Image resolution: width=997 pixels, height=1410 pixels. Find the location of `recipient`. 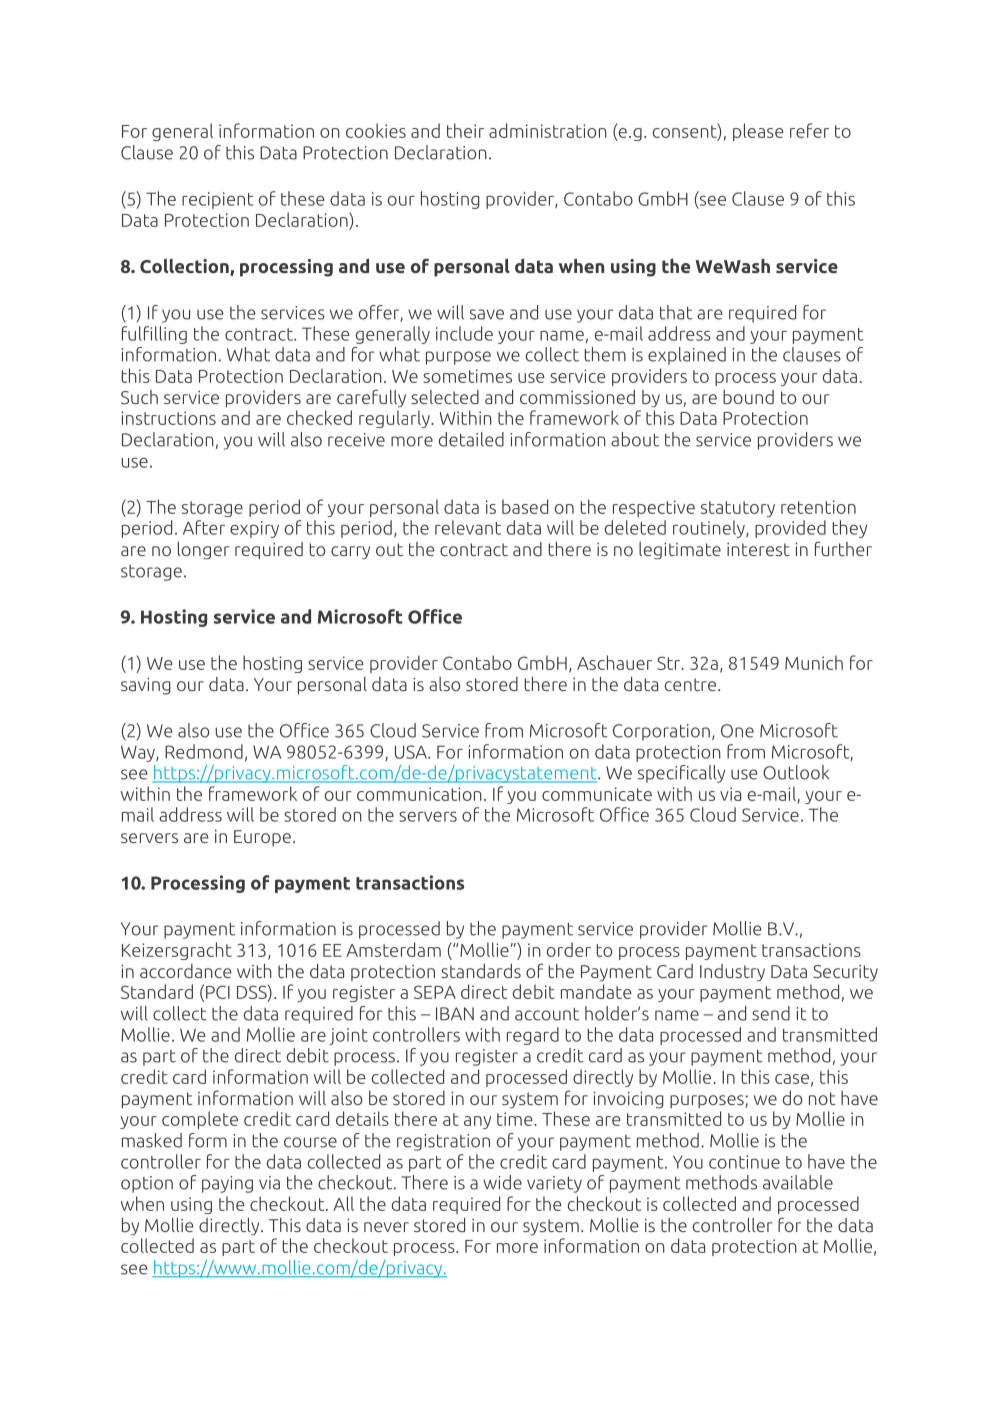

recipient is located at coordinates (217, 200).
